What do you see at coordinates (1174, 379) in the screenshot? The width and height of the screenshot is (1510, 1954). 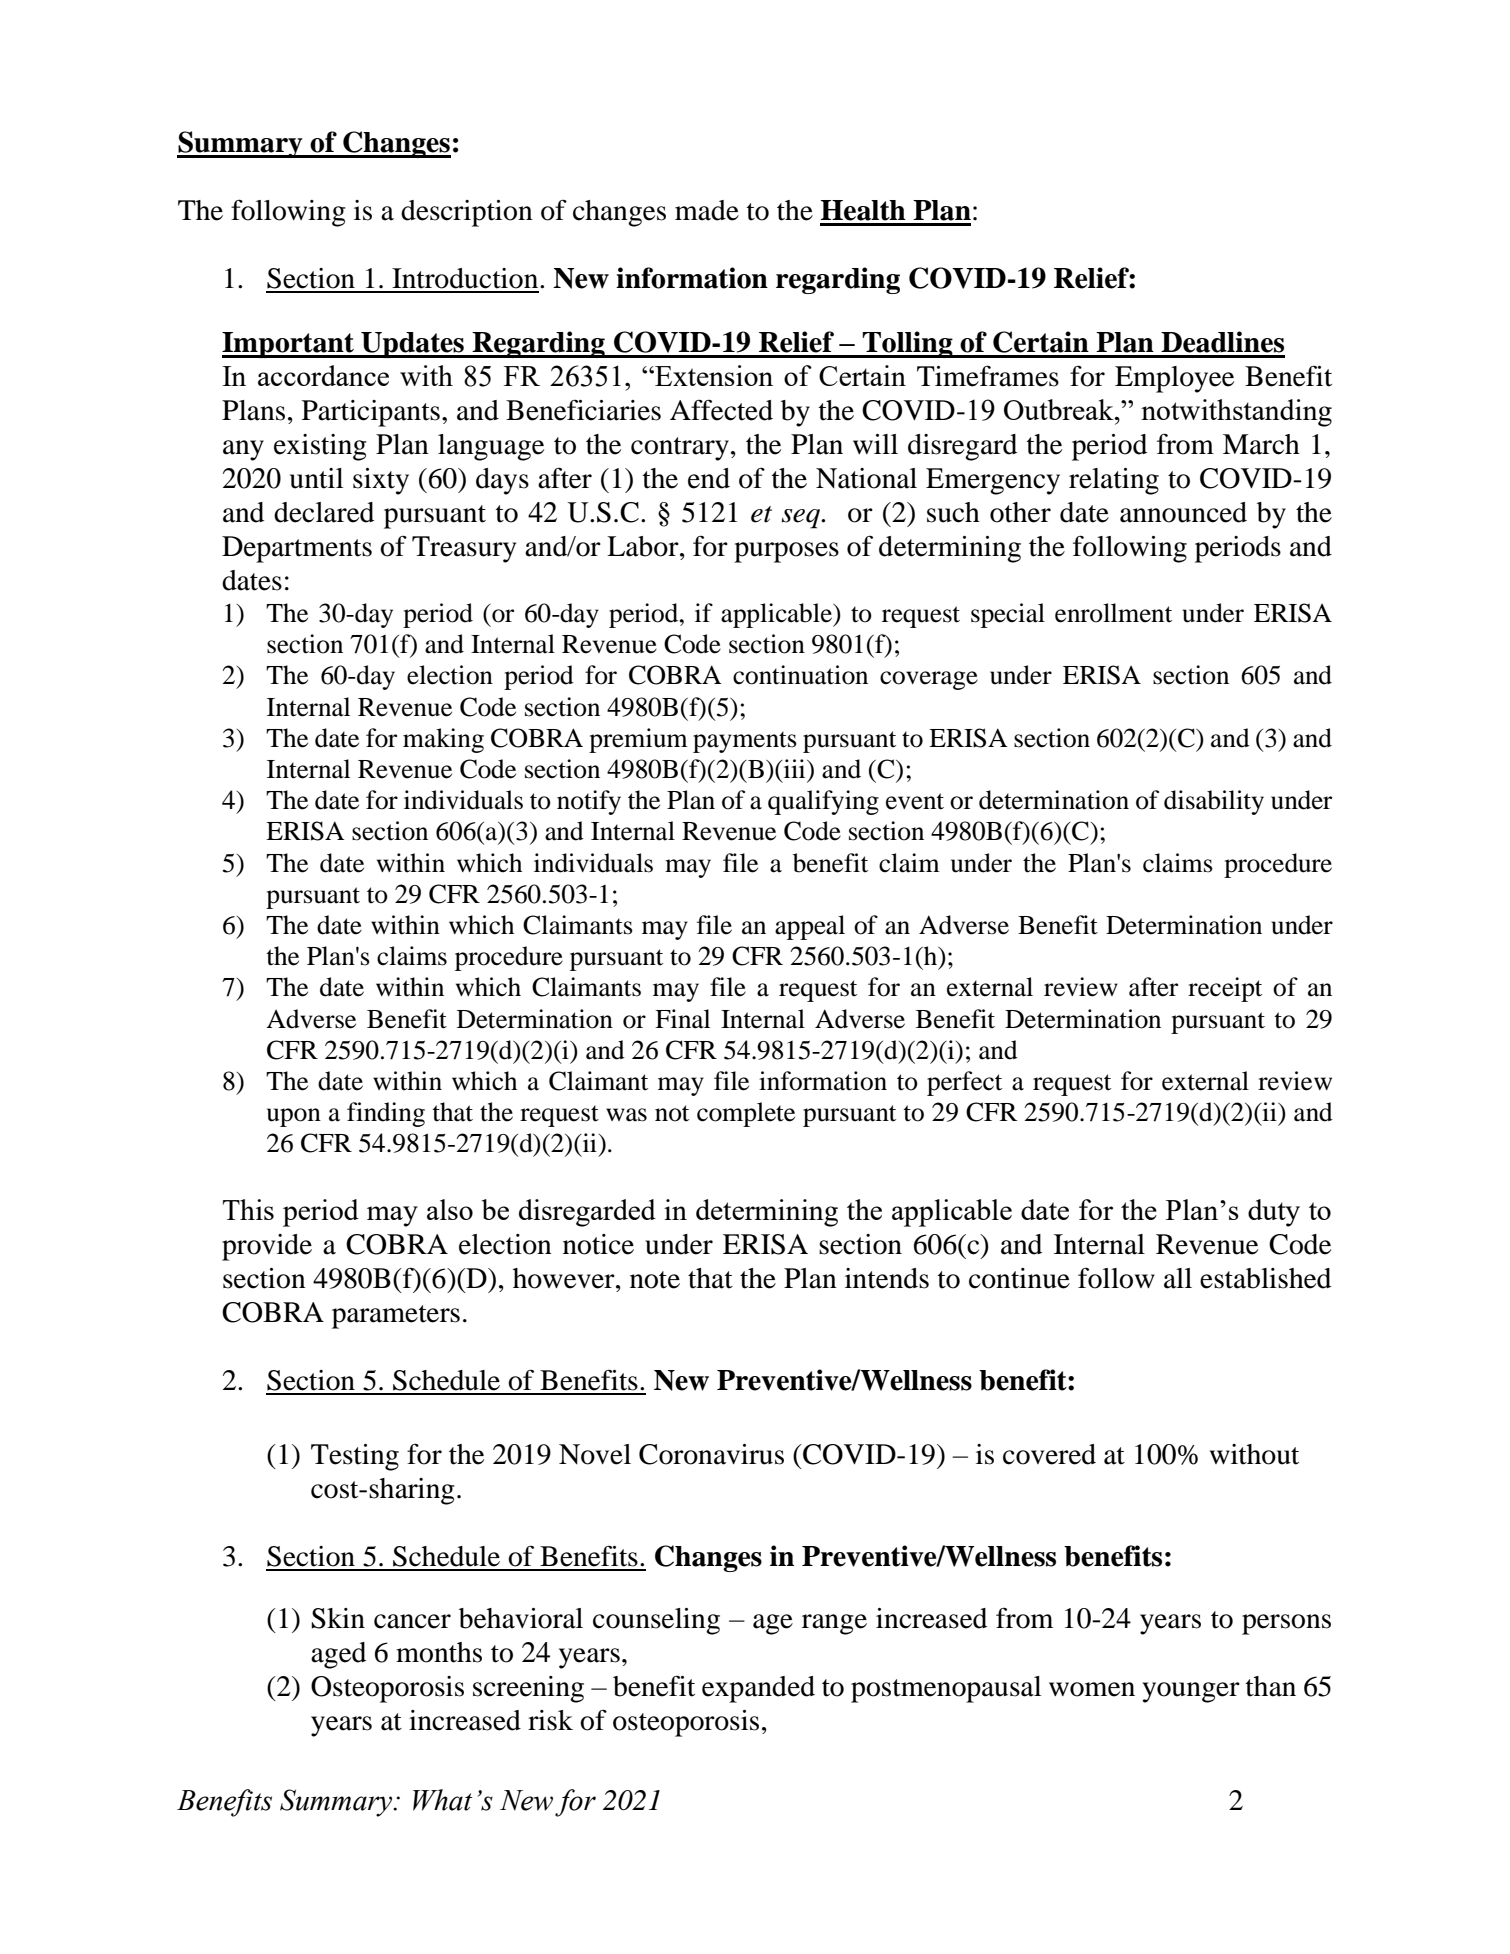 I see `Employee` at bounding box center [1174, 379].
